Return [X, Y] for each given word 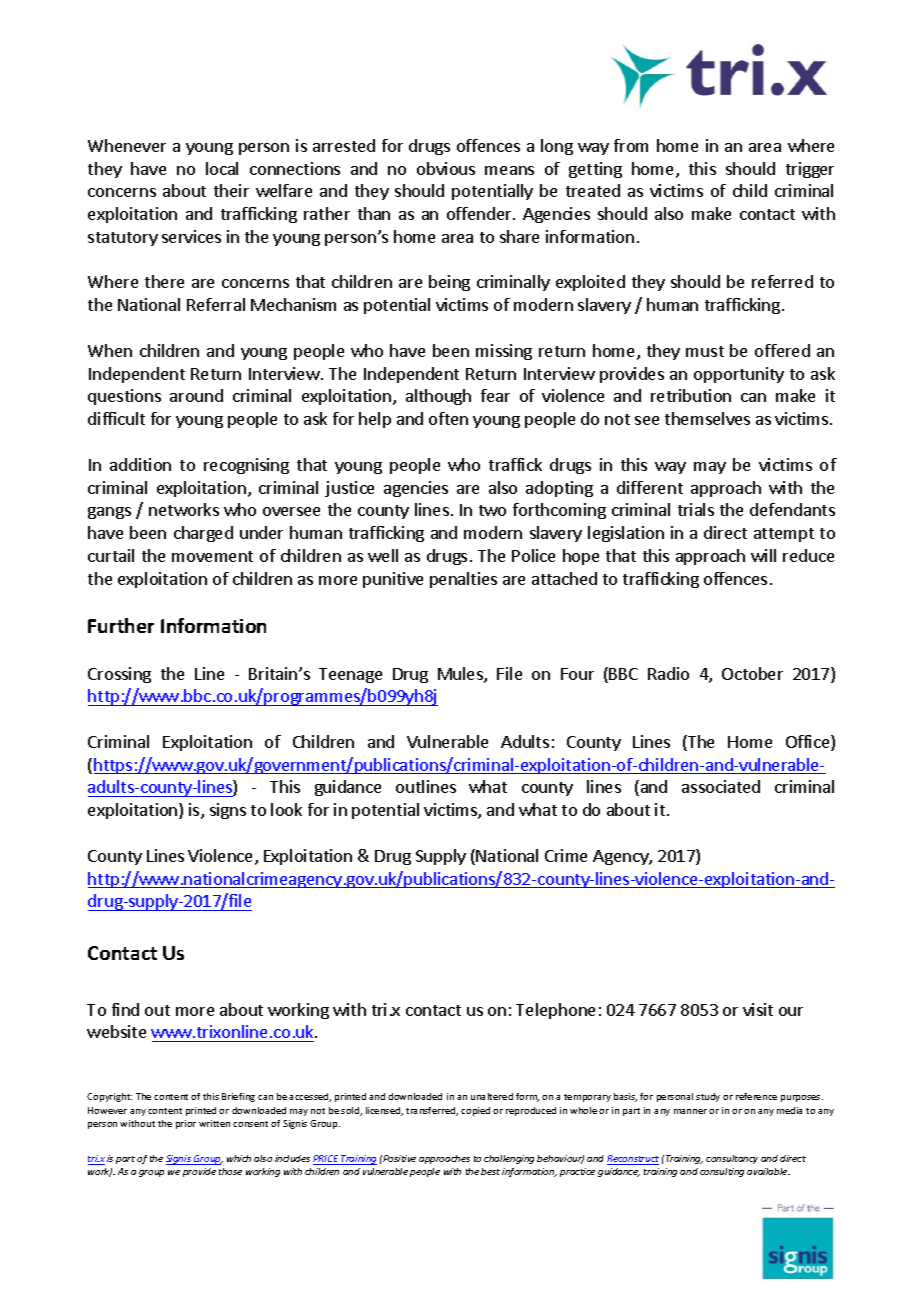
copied [475, 1111]
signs [228, 811]
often [448, 418]
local [222, 168]
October [752, 673]
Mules [461, 675]
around [196, 395]
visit [758, 1009]
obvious [446, 168]
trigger [810, 170]
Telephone [555, 1011]
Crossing [119, 675]
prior [186, 1124]
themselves [707, 418]
